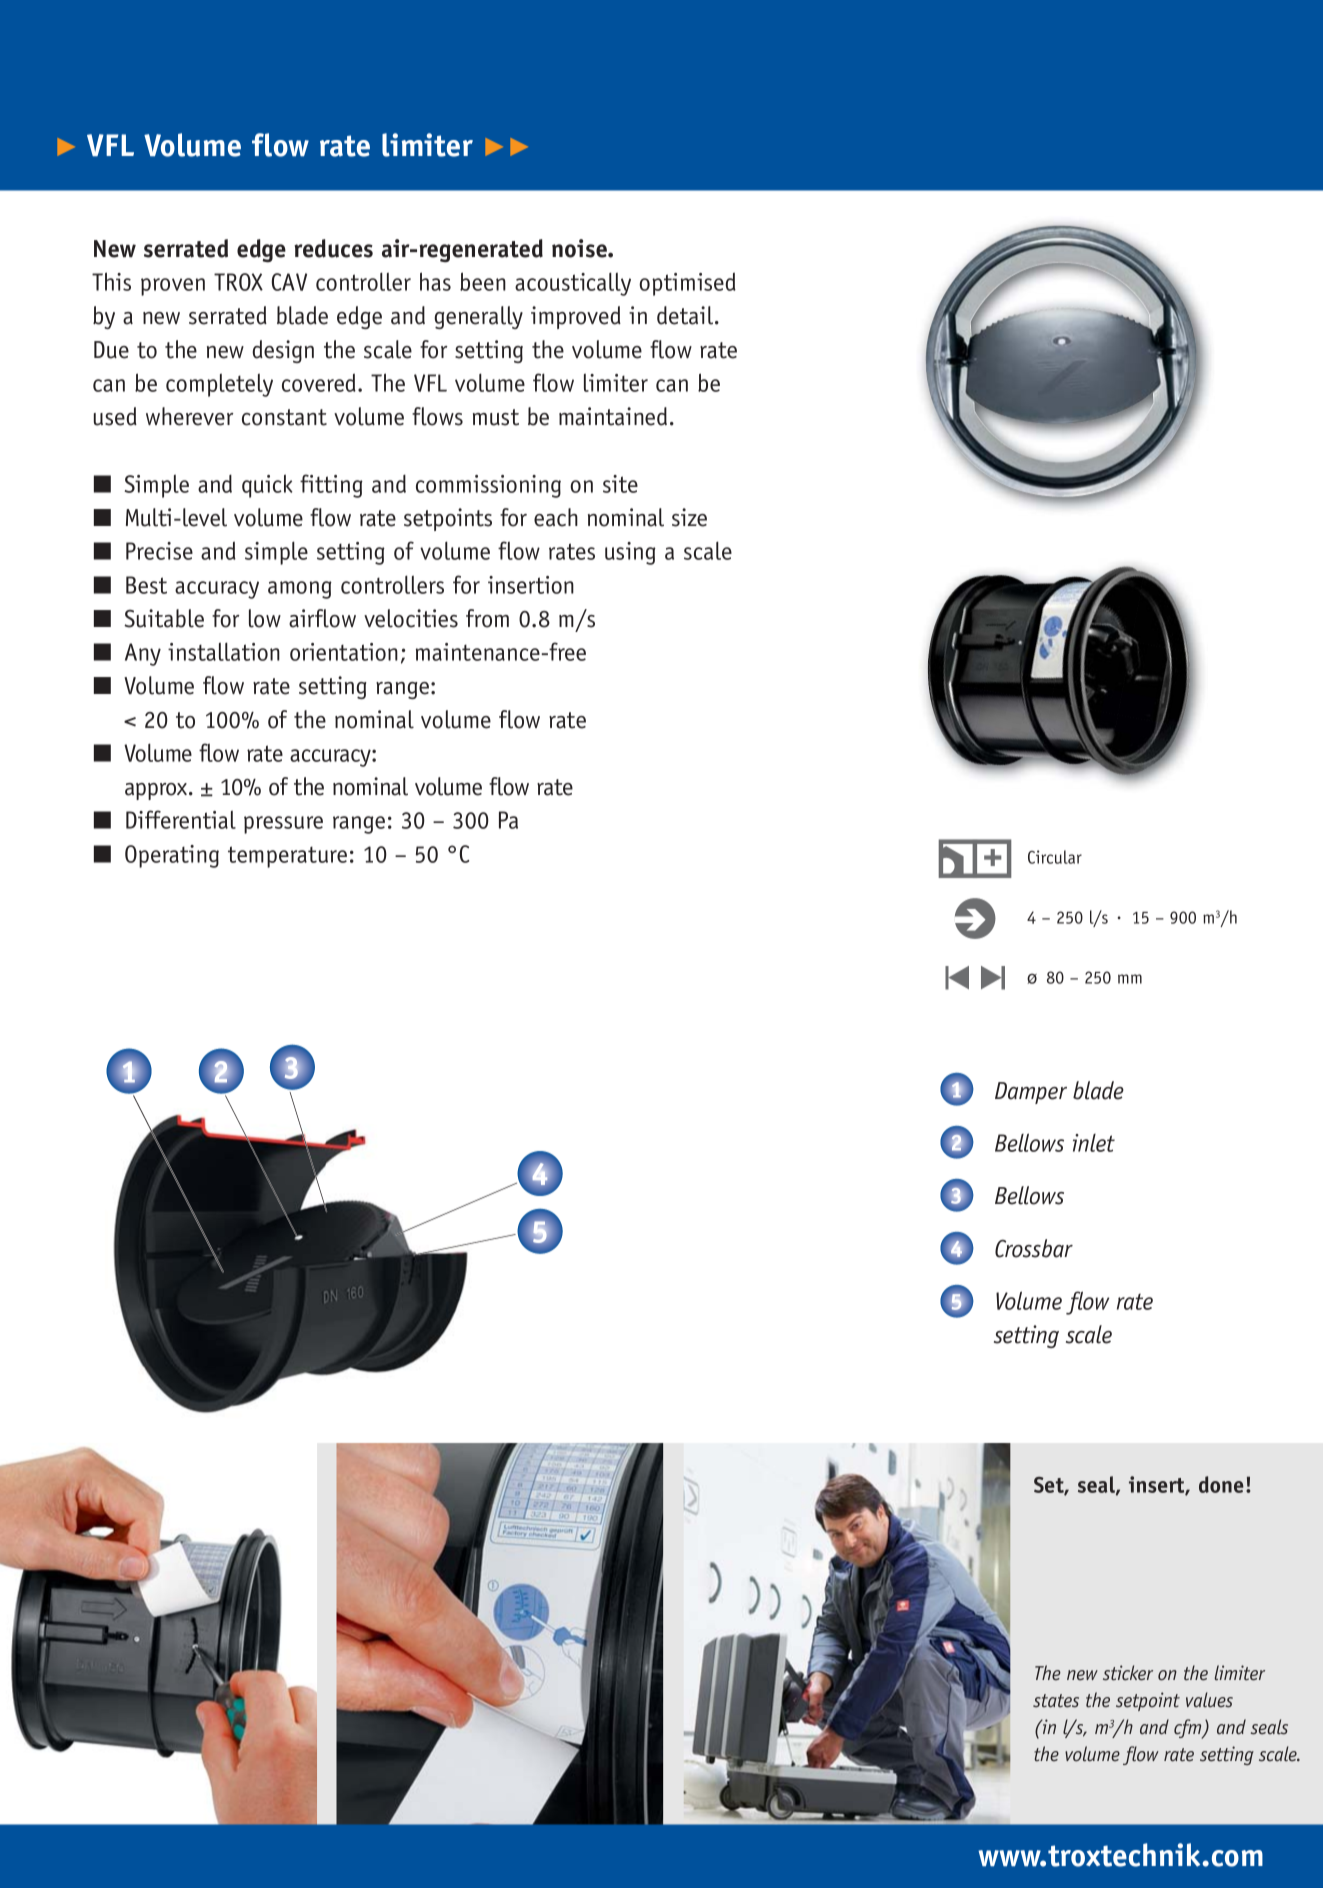  What do you see at coordinates (686, 315) in the screenshot?
I see `detail` at bounding box center [686, 315].
